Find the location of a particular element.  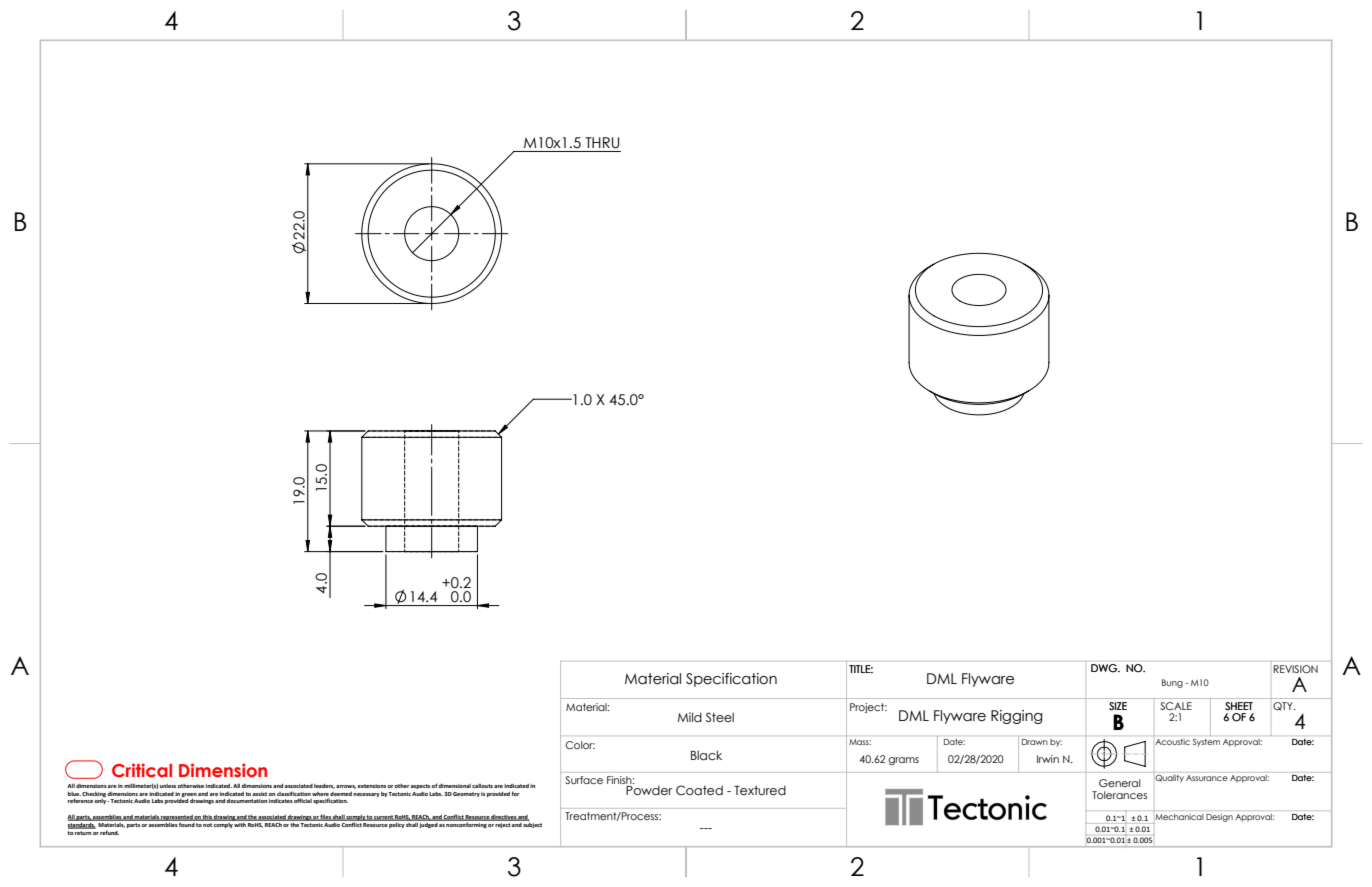

documentation is located at coordinates (246, 801).
